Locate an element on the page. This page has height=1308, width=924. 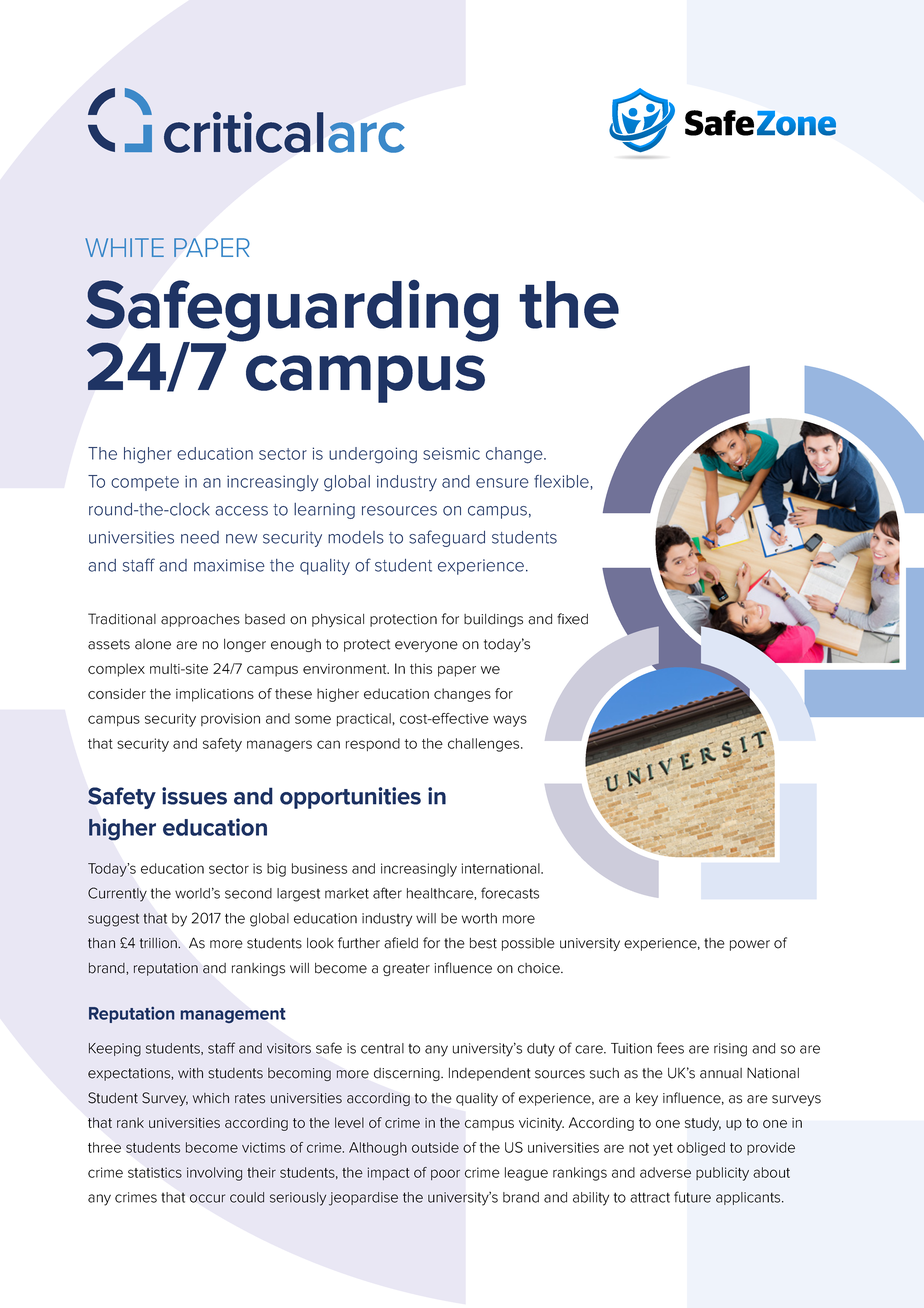
poor is located at coordinates (445, 1174).
